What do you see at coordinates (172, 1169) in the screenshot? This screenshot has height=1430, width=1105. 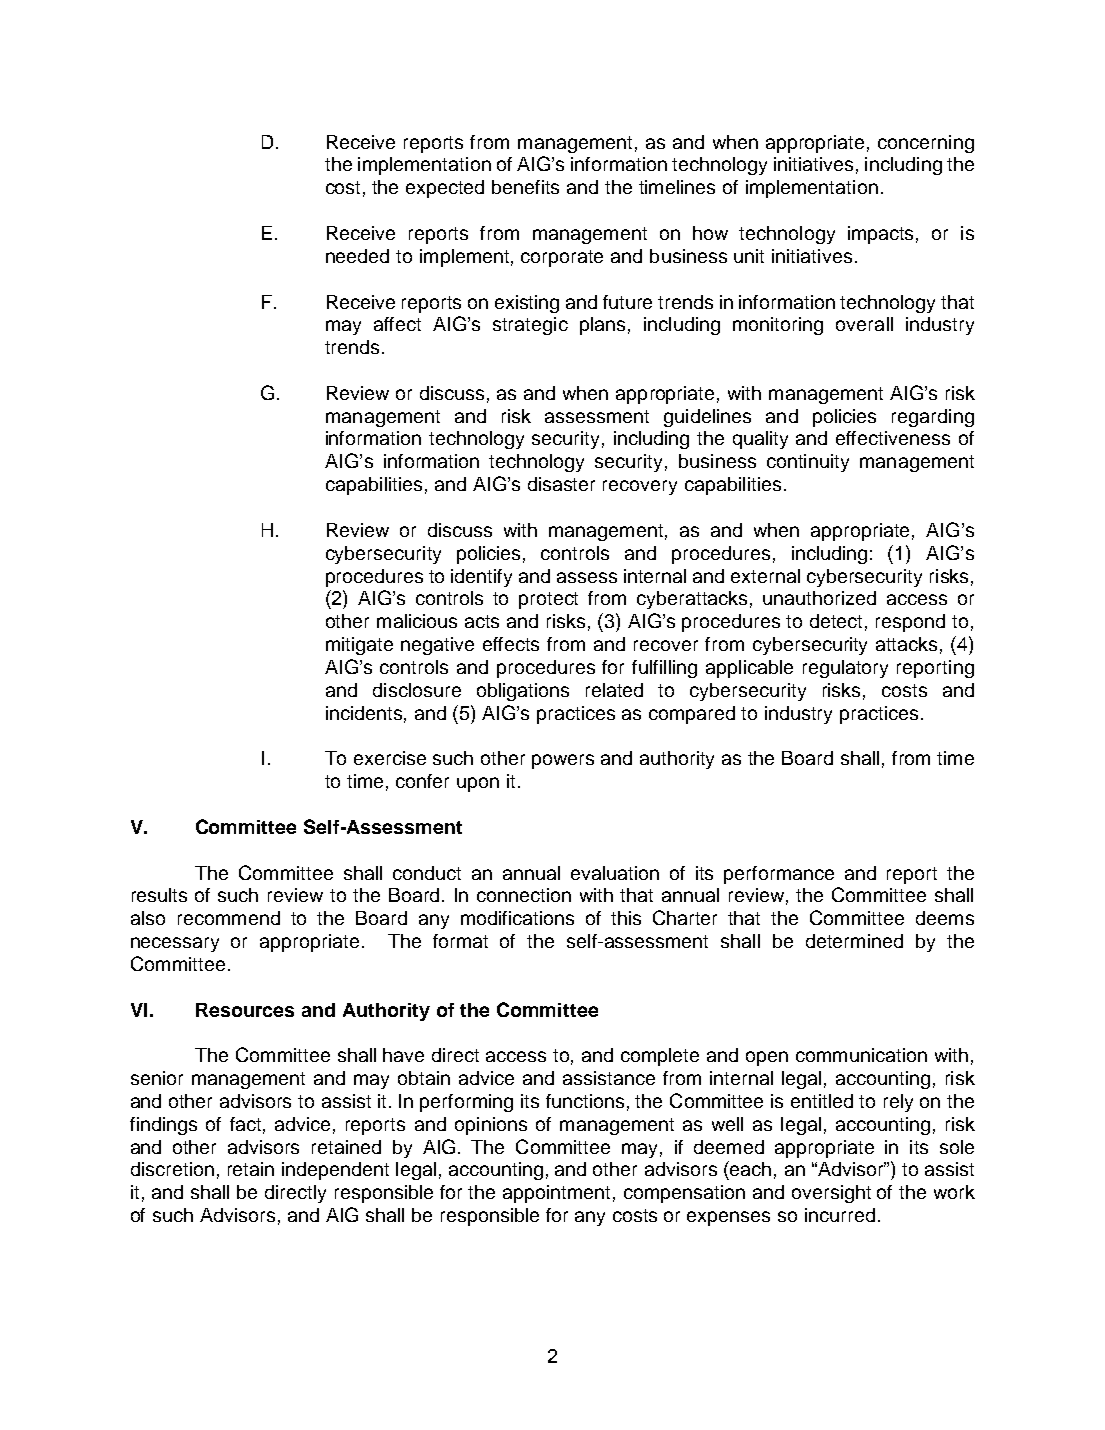 I see `discretion` at bounding box center [172, 1169].
